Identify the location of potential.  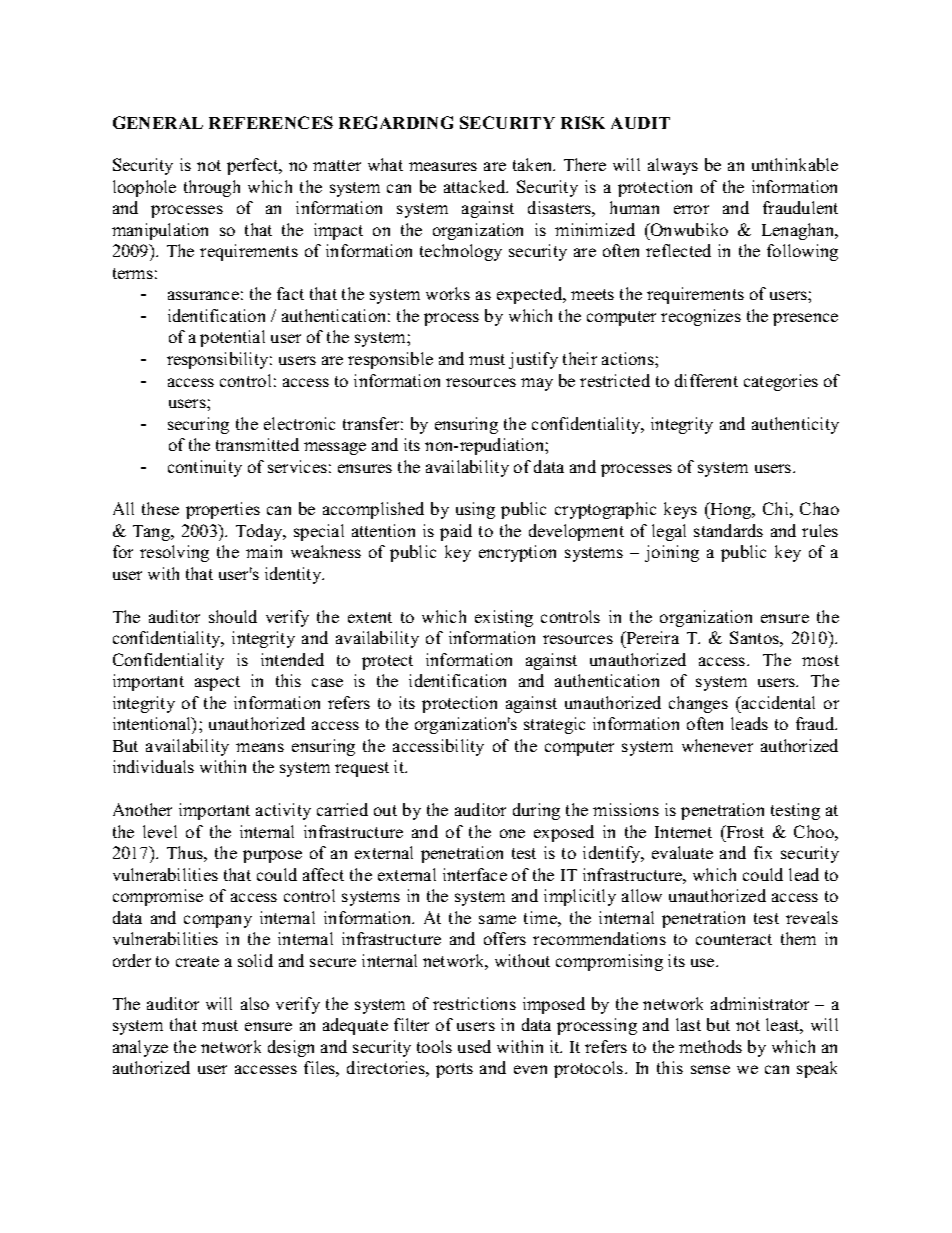
(232, 338).
